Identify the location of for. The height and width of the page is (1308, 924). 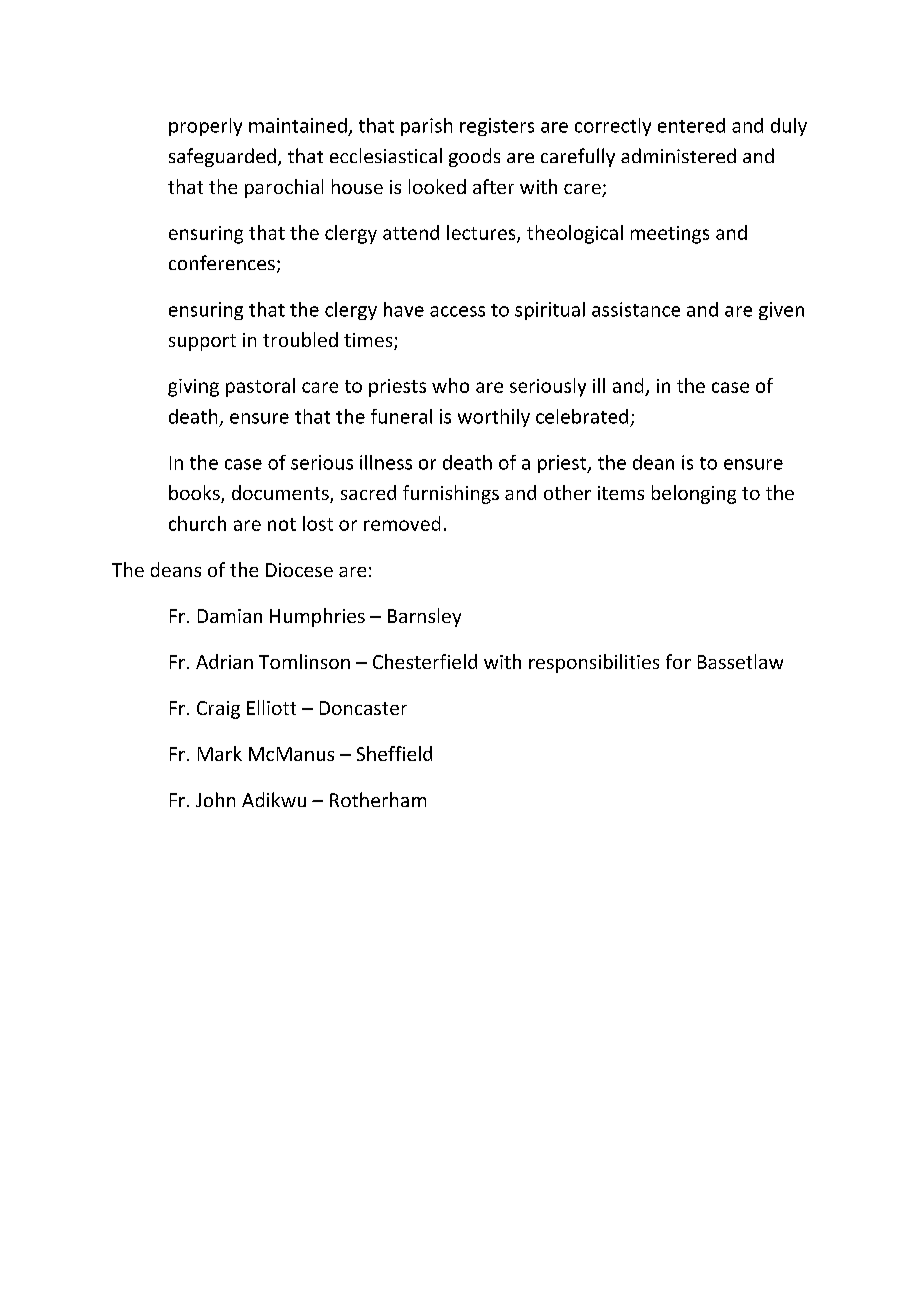
(678, 661).
